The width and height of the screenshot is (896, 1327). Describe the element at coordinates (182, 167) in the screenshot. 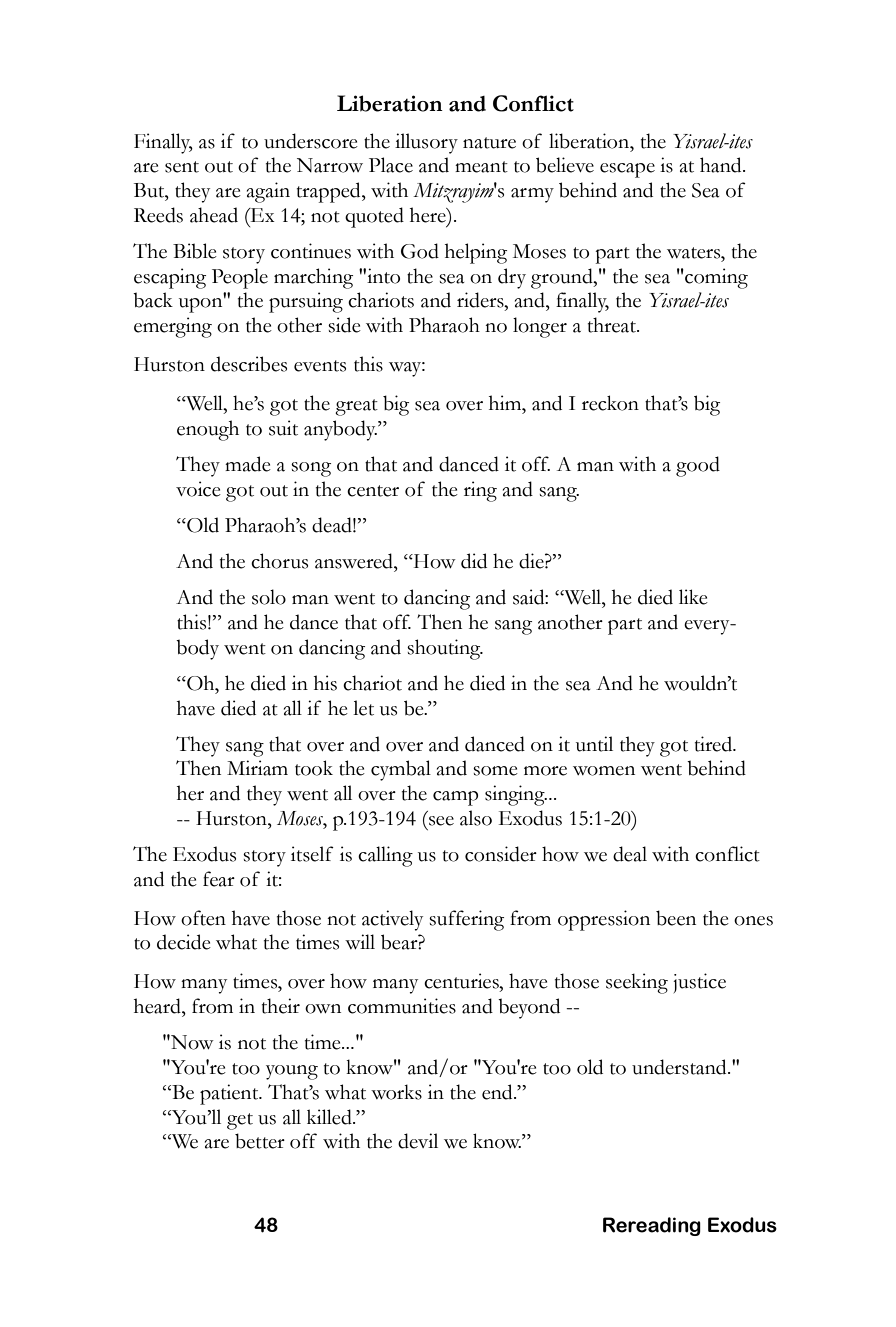

I see `sent` at that location.
